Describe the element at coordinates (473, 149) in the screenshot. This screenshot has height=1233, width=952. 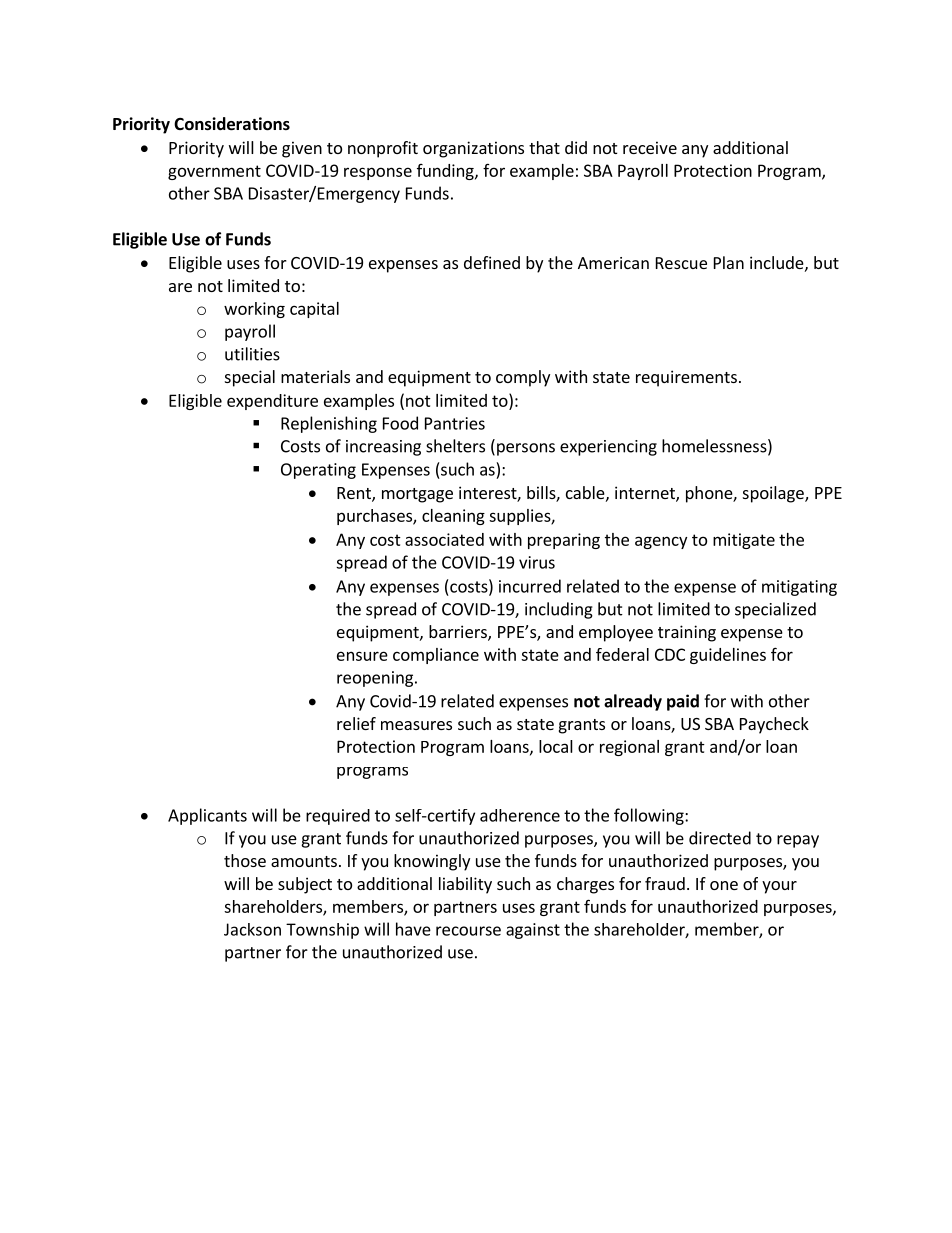
I see `organizations` at that location.
